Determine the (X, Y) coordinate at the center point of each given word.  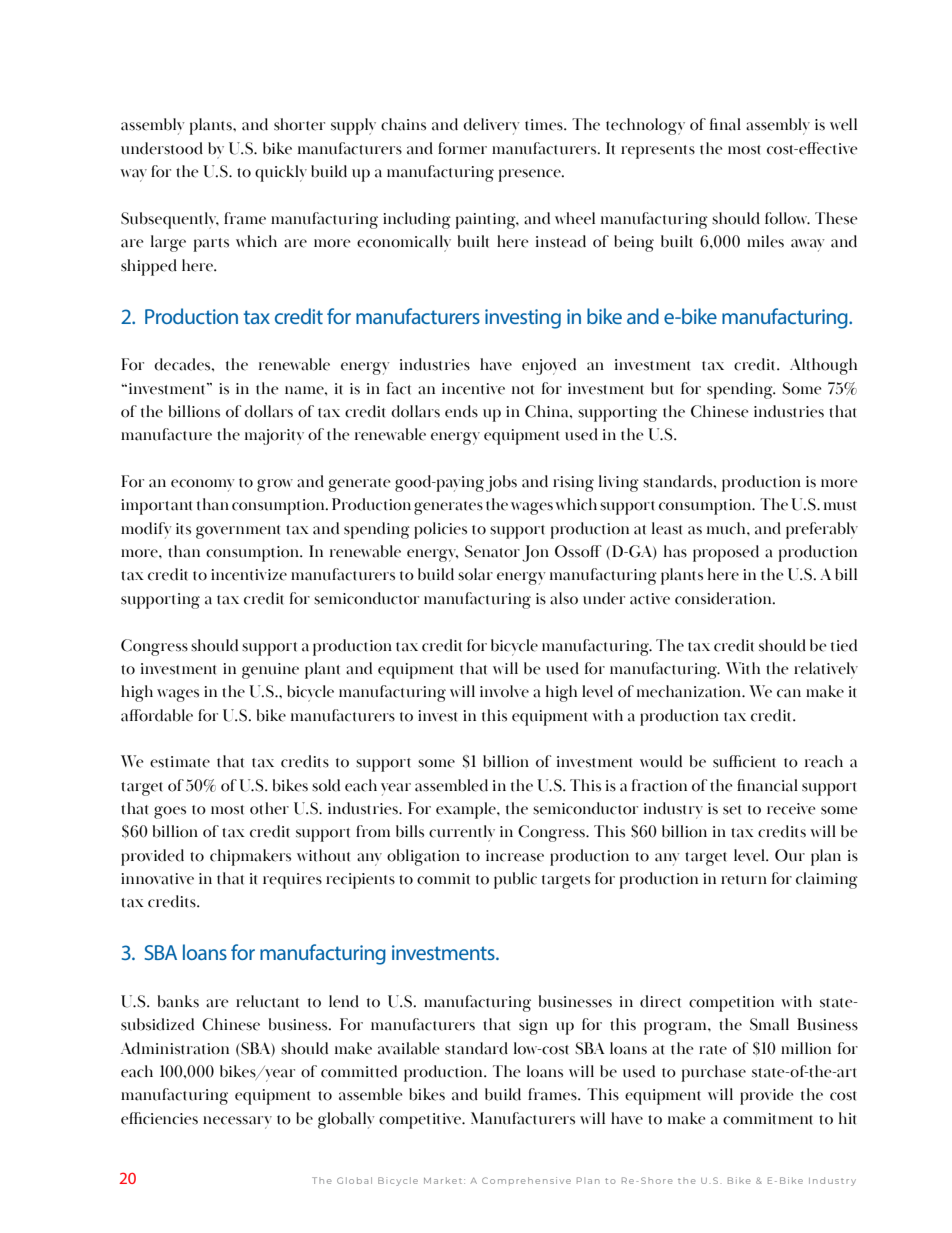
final (725, 124)
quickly (281, 173)
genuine (270, 671)
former (462, 148)
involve (504, 691)
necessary (237, 1122)
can (789, 693)
